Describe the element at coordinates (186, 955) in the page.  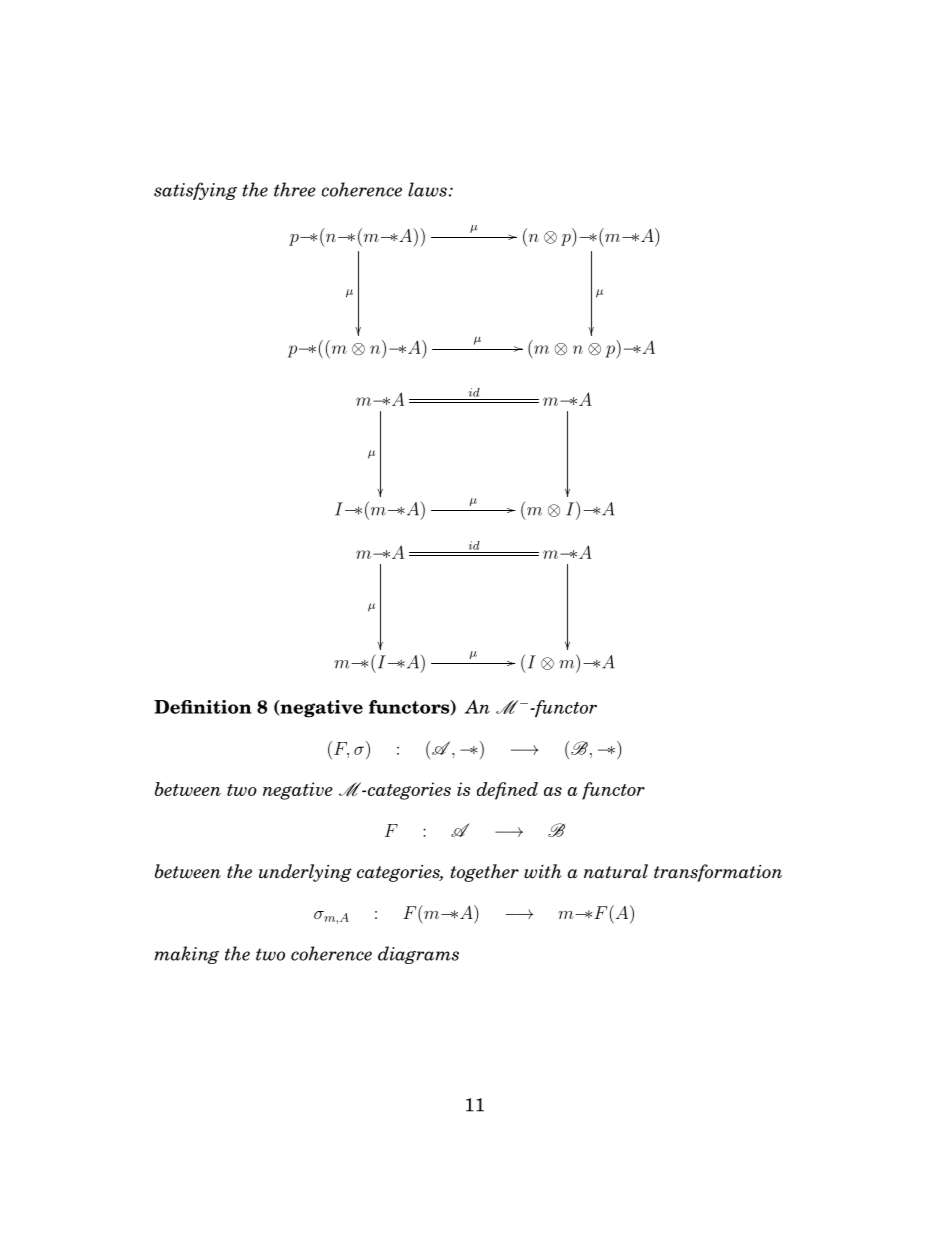
I see `making` at that location.
